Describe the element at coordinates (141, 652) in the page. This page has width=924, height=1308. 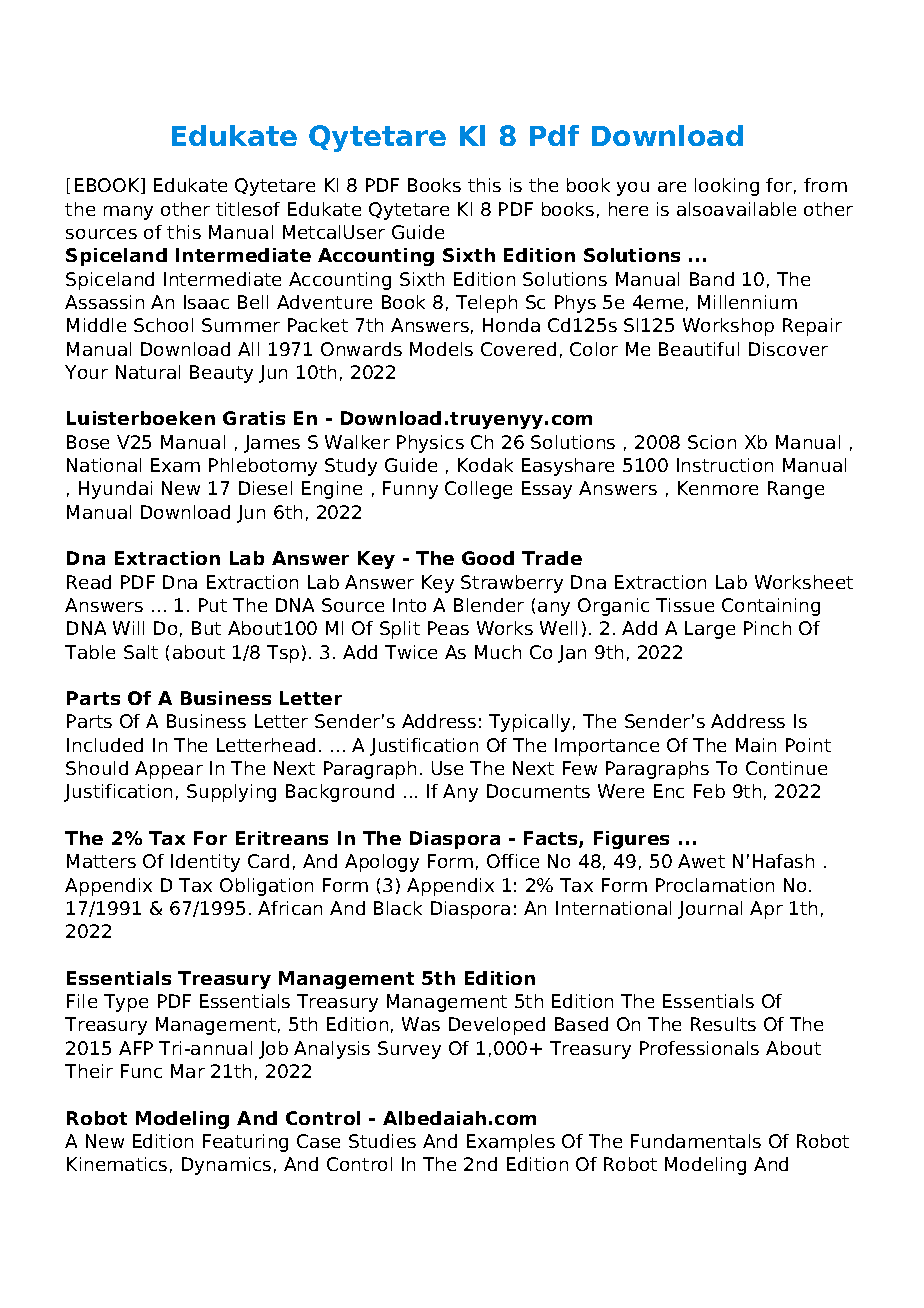
I see `Salt` at that location.
